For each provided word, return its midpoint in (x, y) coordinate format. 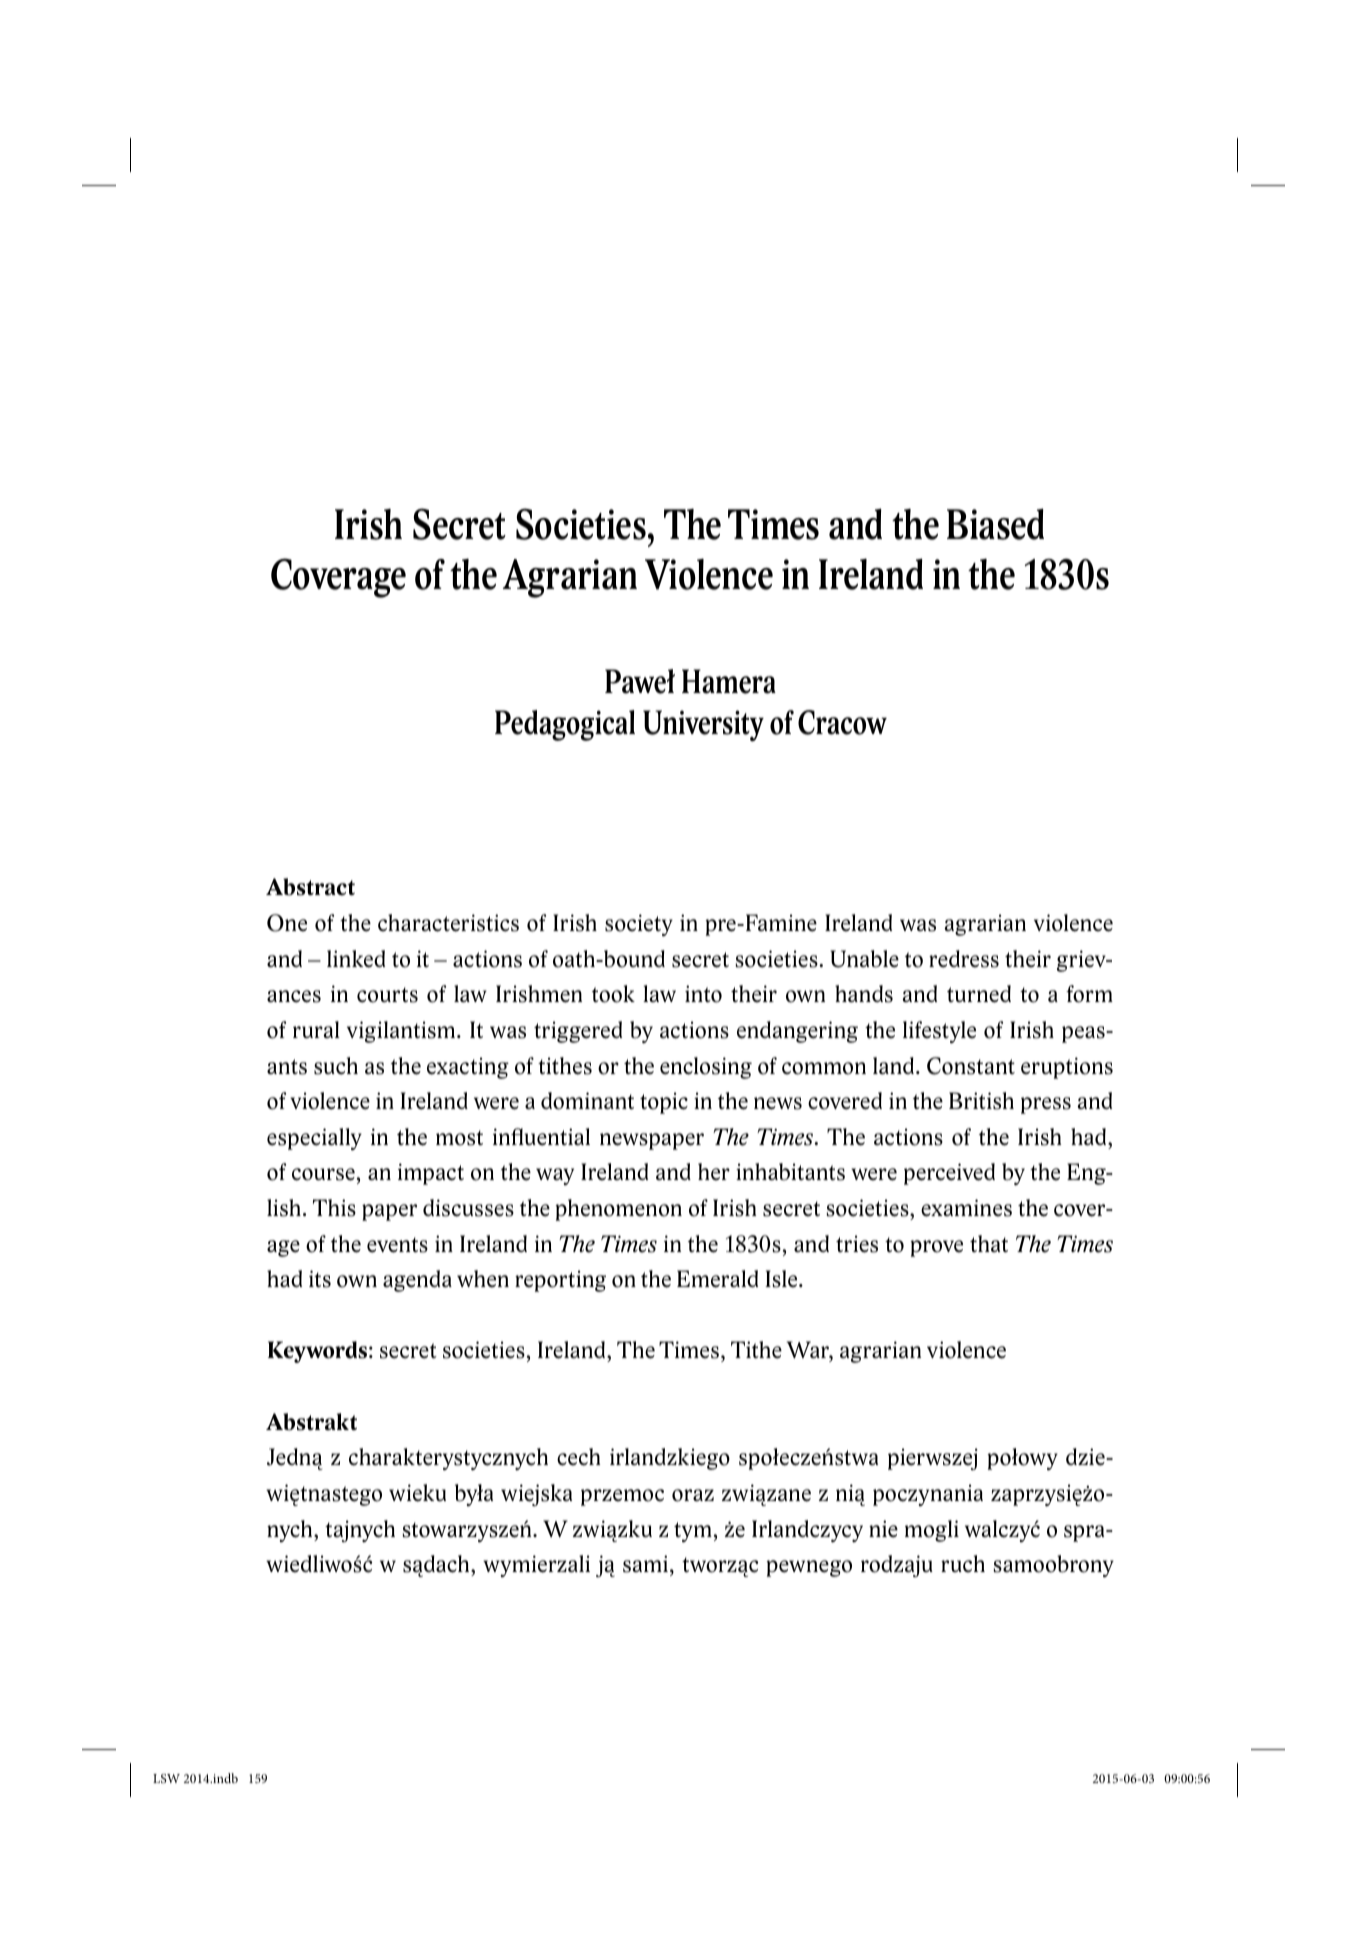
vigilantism (401, 1032)
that (989, 1244)
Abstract (310, 887)
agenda (417, 1281)
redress (964, 959)
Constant (971, 1066)
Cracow (842, 722)
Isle (782, 1279)
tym (693, 1532)
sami (645, 1564)
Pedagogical (565, 725)
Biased (995, 524)
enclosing (706, 1068)
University (703, 725)
